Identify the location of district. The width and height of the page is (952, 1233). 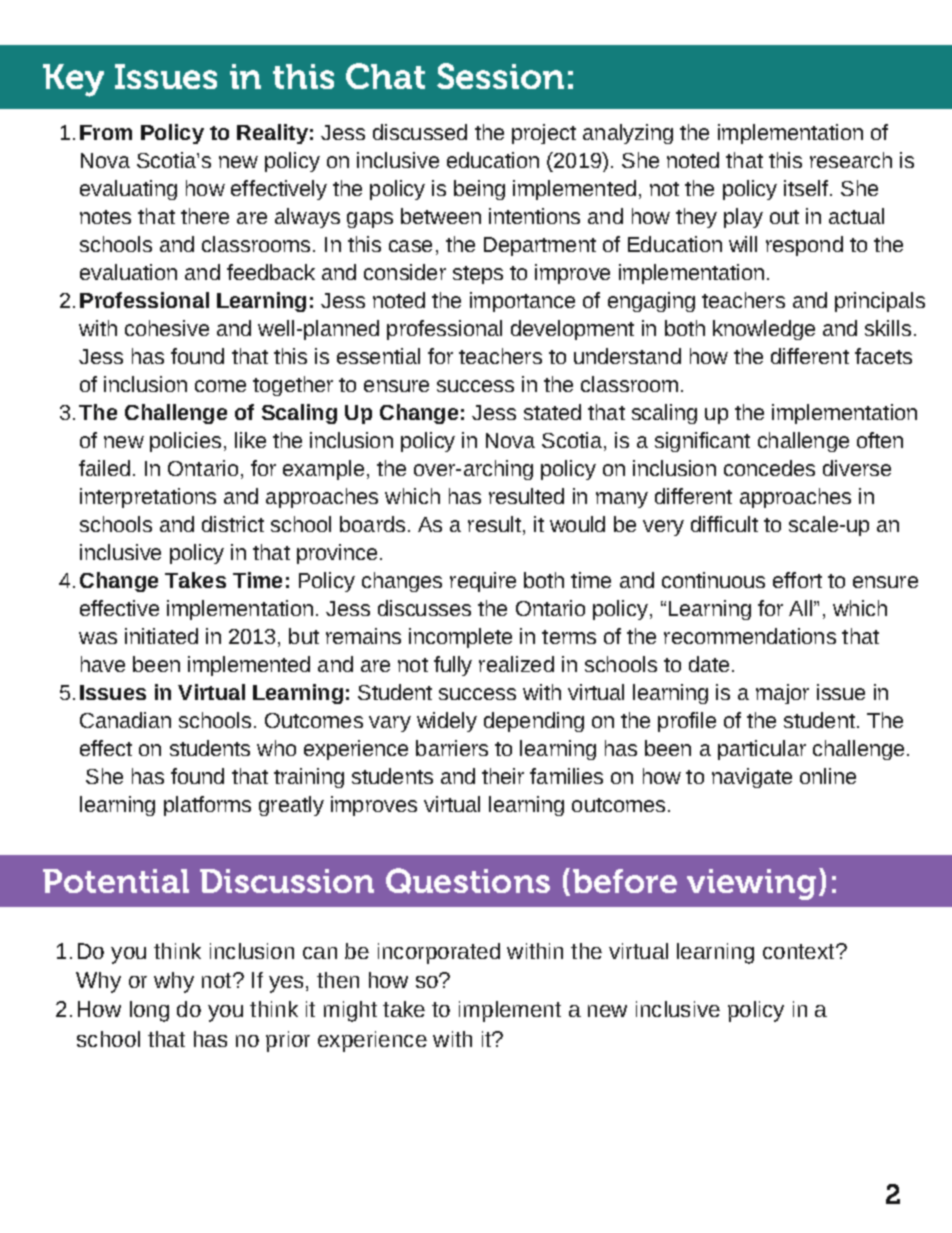
(233, 524).
